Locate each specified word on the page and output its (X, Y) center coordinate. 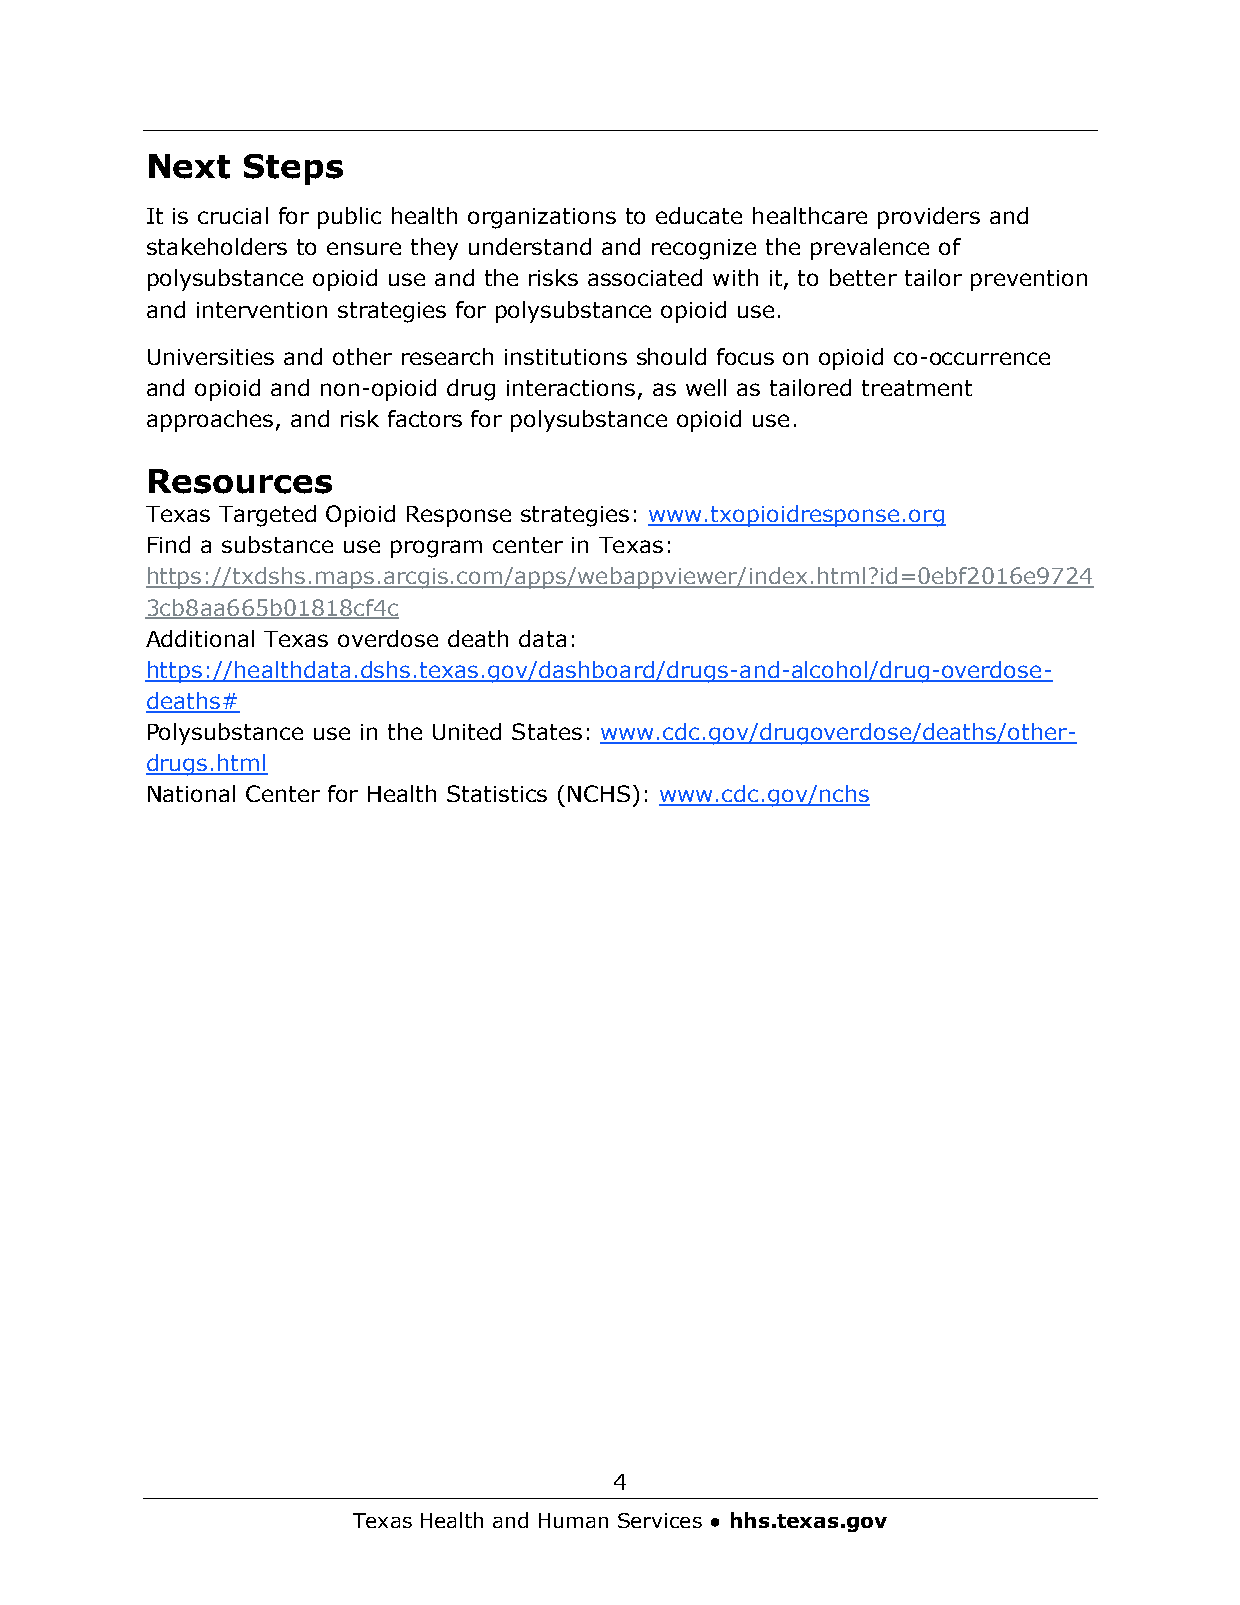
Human (573, 1520)
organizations (542, 218)
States (547, 731)
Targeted (267, 516)
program (436, 549)
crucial (233, 215)
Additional (200, 638)
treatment (917, 388)
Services (660, 1520)
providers (929, 218)
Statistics (497, 793)
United (467, 731)
